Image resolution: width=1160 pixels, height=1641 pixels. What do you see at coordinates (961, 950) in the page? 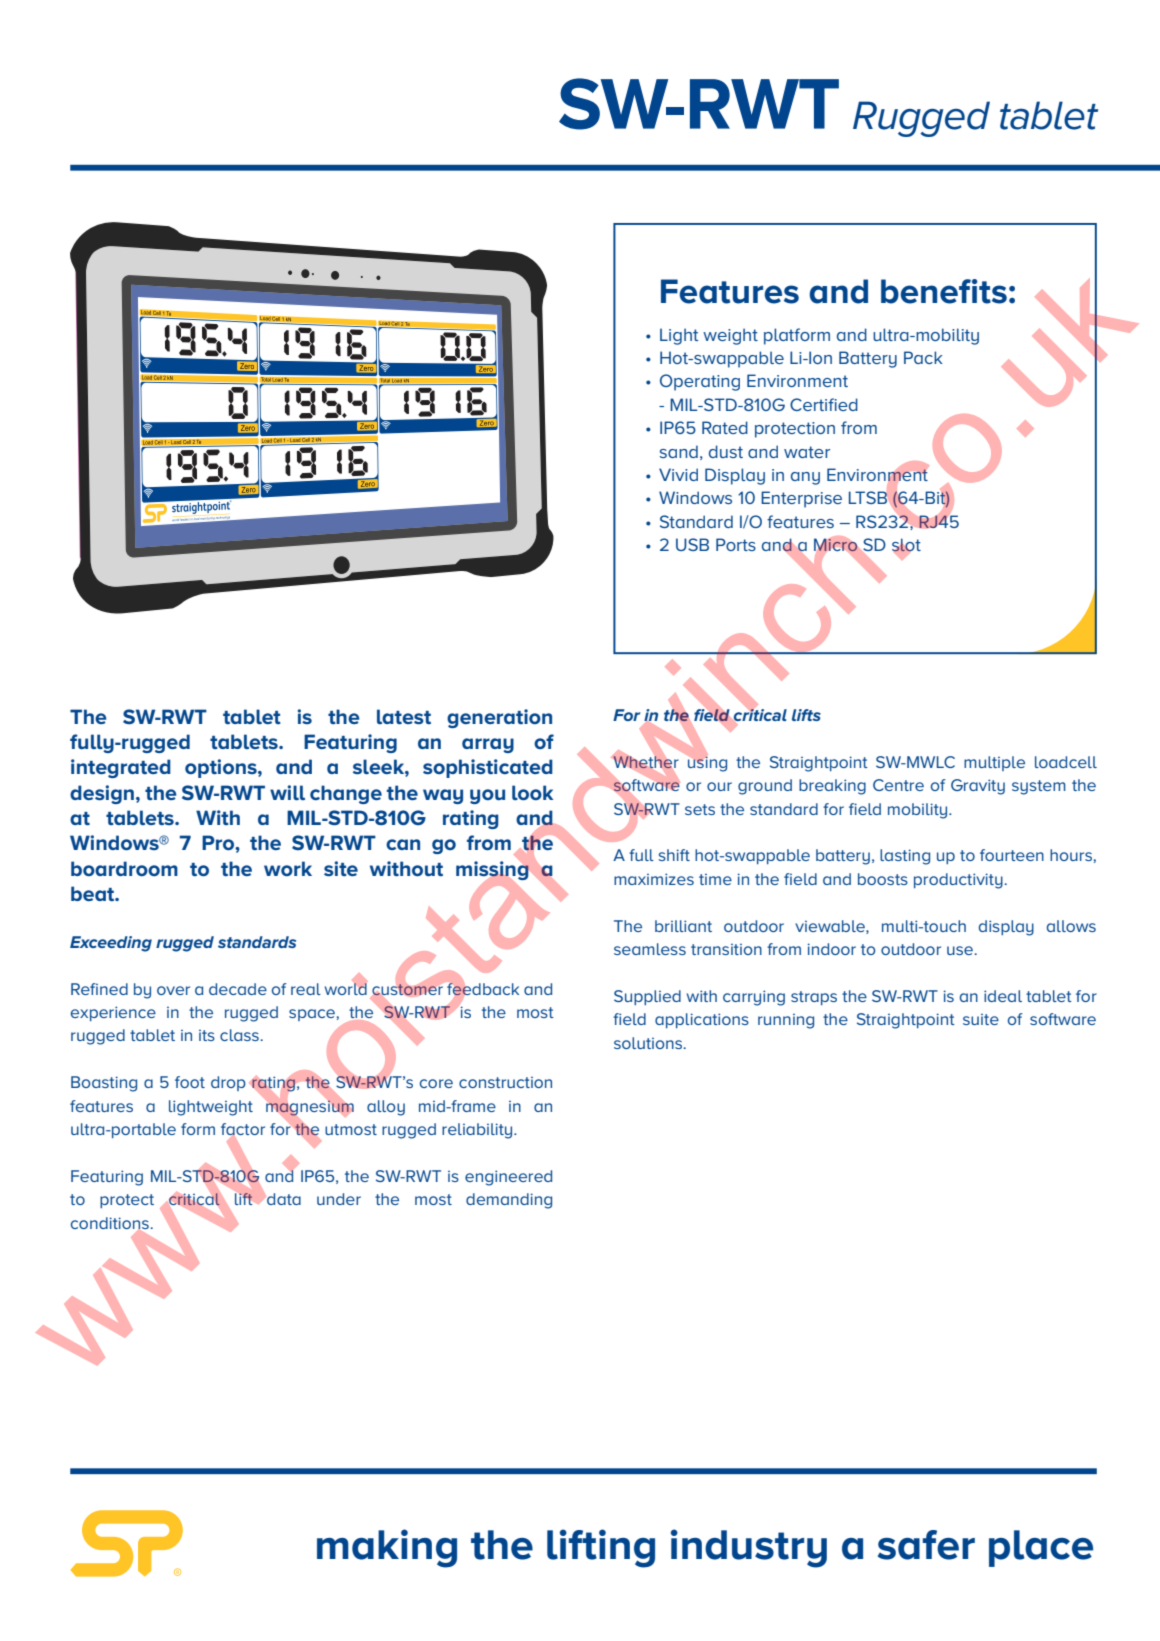
I see `use` at bounding box center [961, 950].
